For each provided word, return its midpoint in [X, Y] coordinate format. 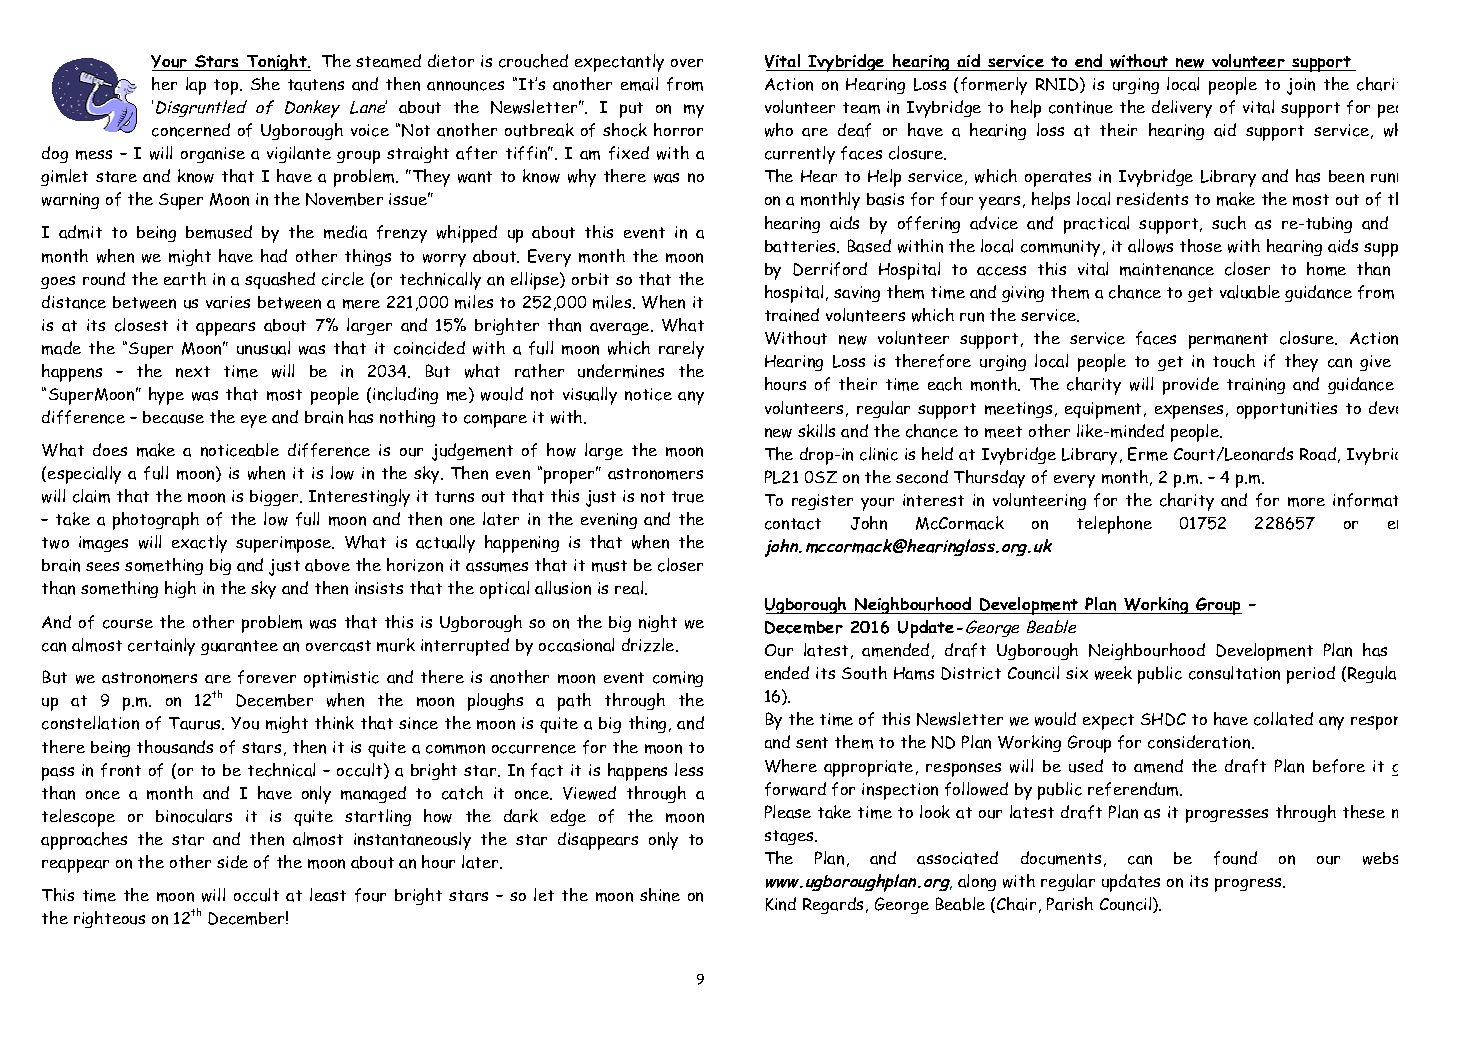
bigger [275, 498]
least [328, 895]
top [227, 87]
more [1306, 502]
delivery [1182, 109]
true [688, 497]
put [631, 110]
